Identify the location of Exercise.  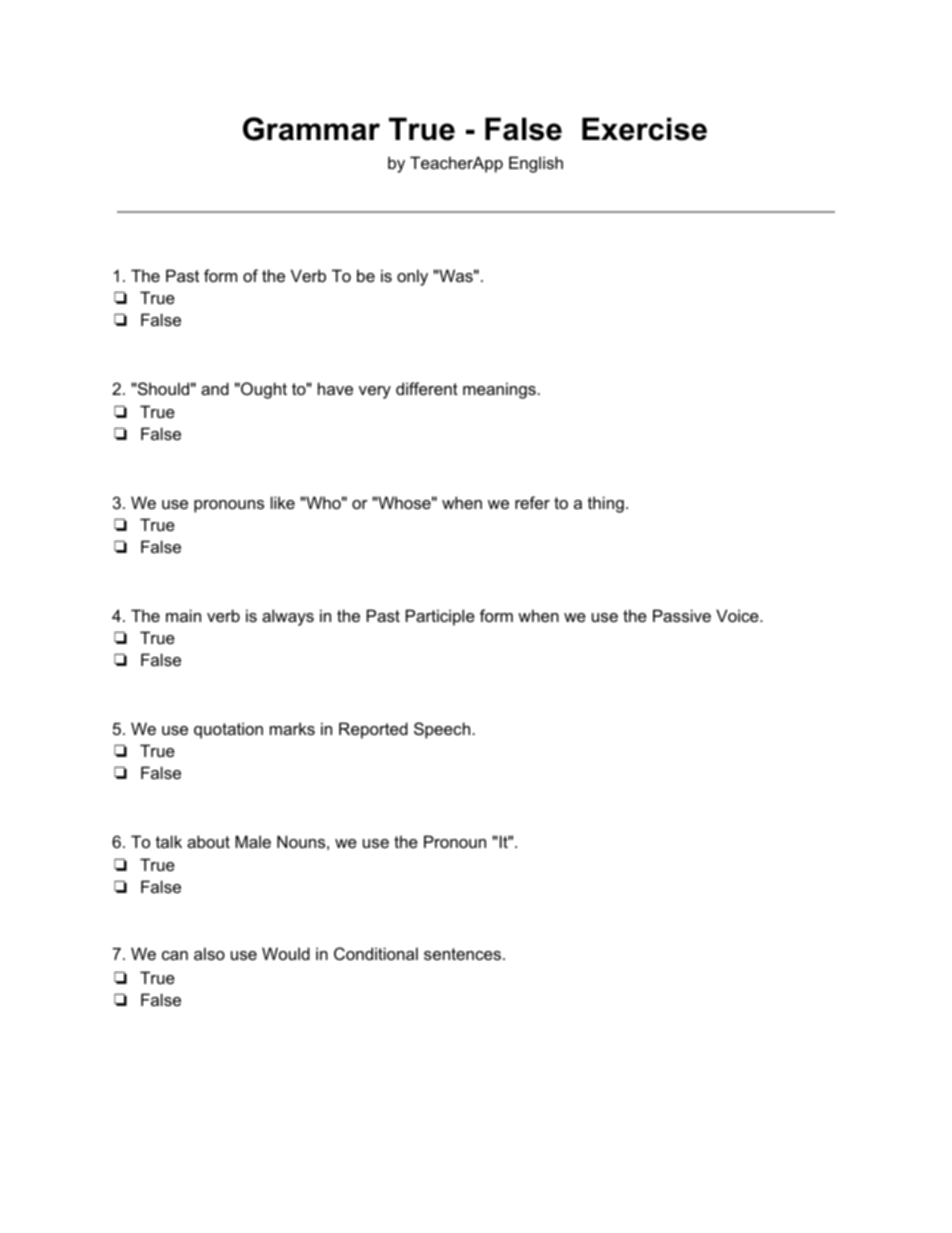
(644, 129).
